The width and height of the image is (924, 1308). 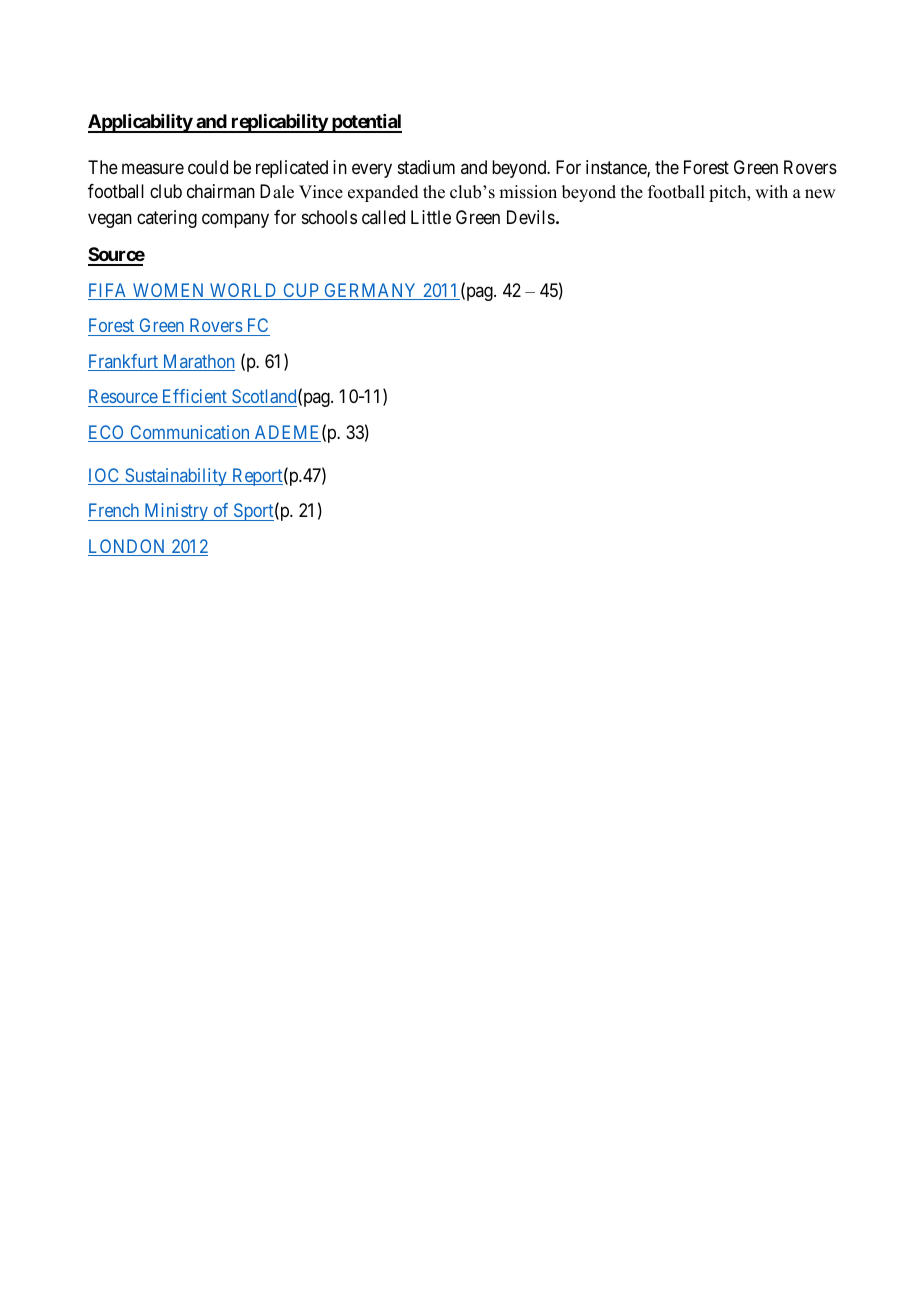 I want to click on LONDON, so click(x=128, y=547).
